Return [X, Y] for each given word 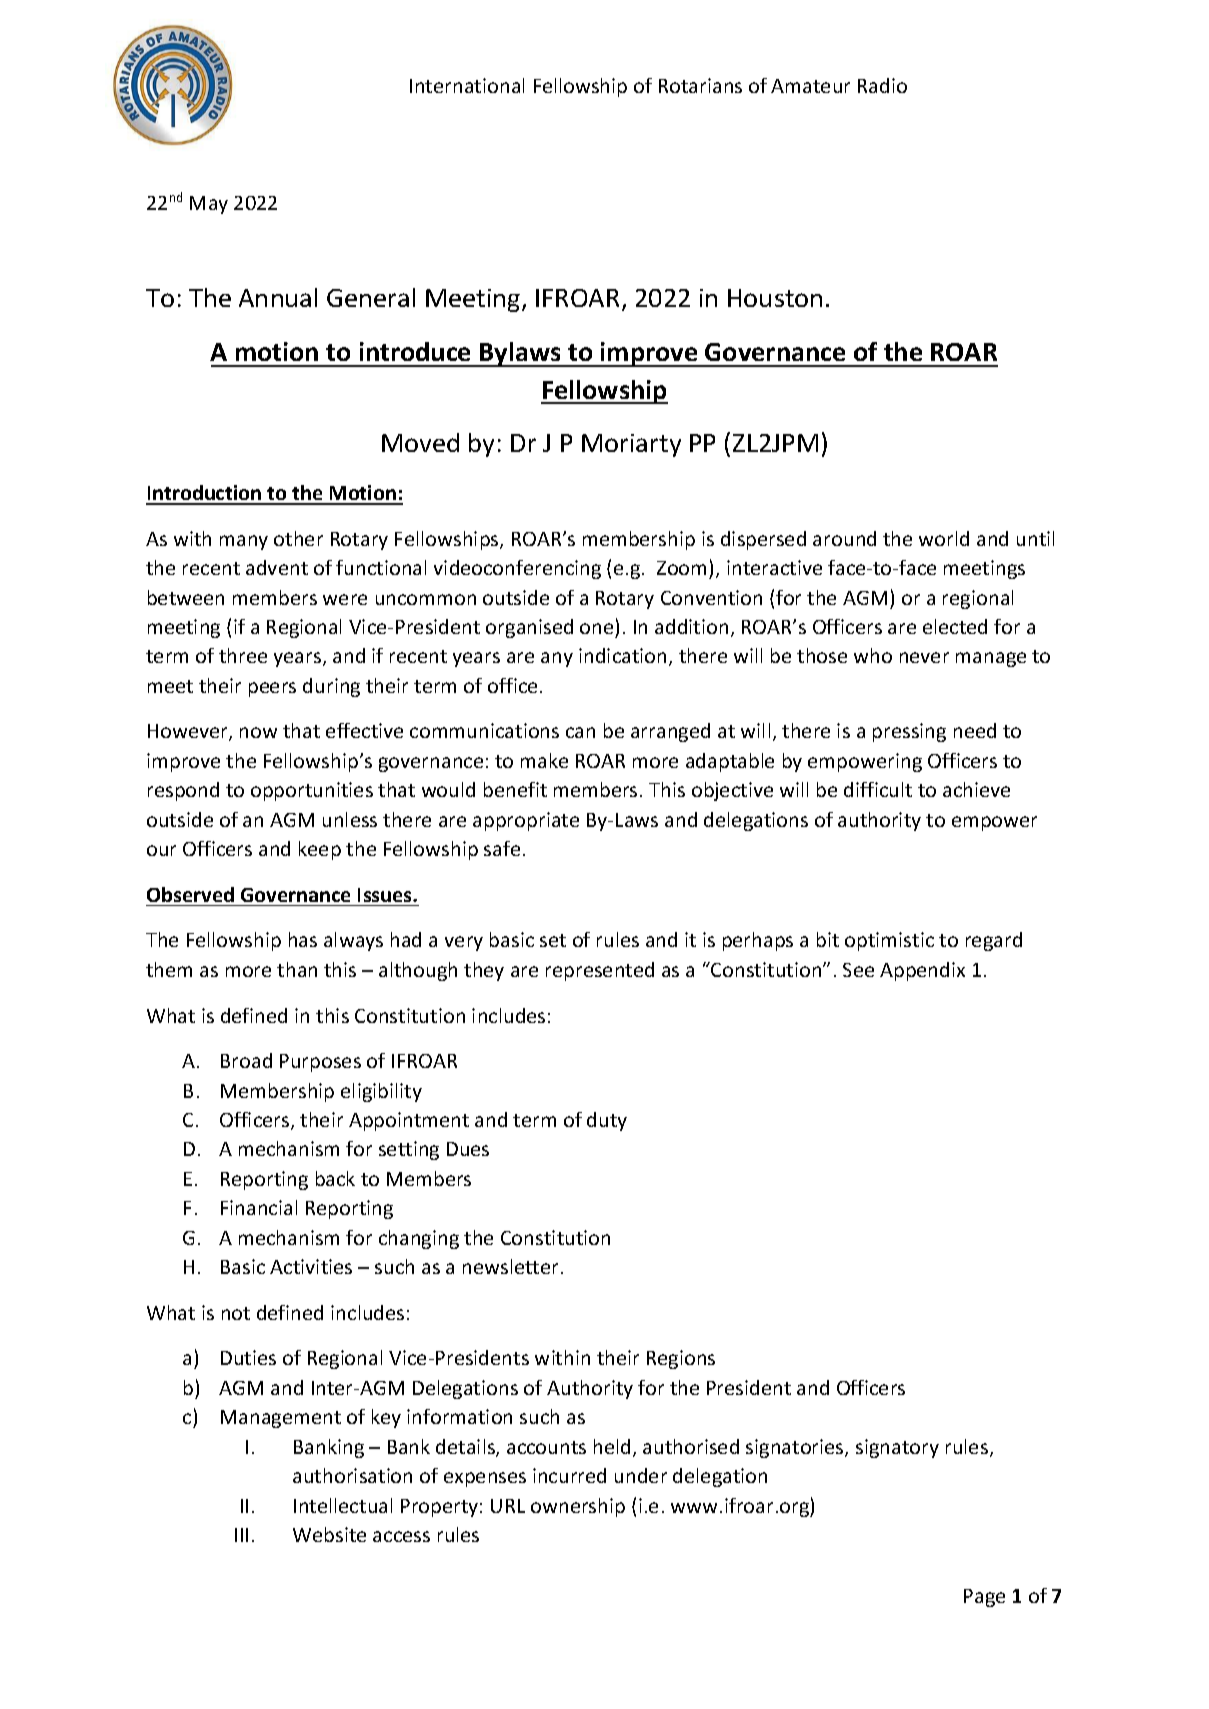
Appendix [922, 971]
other [298, 538]
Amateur [810, 86]
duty [607, 1121]
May [209, 205]
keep [320, 850]
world [944, 538]
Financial [259, 1207]
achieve [976, 789]
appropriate [526, 821]
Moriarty [631, 445]
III [241, 1535]
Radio [882, 85]
